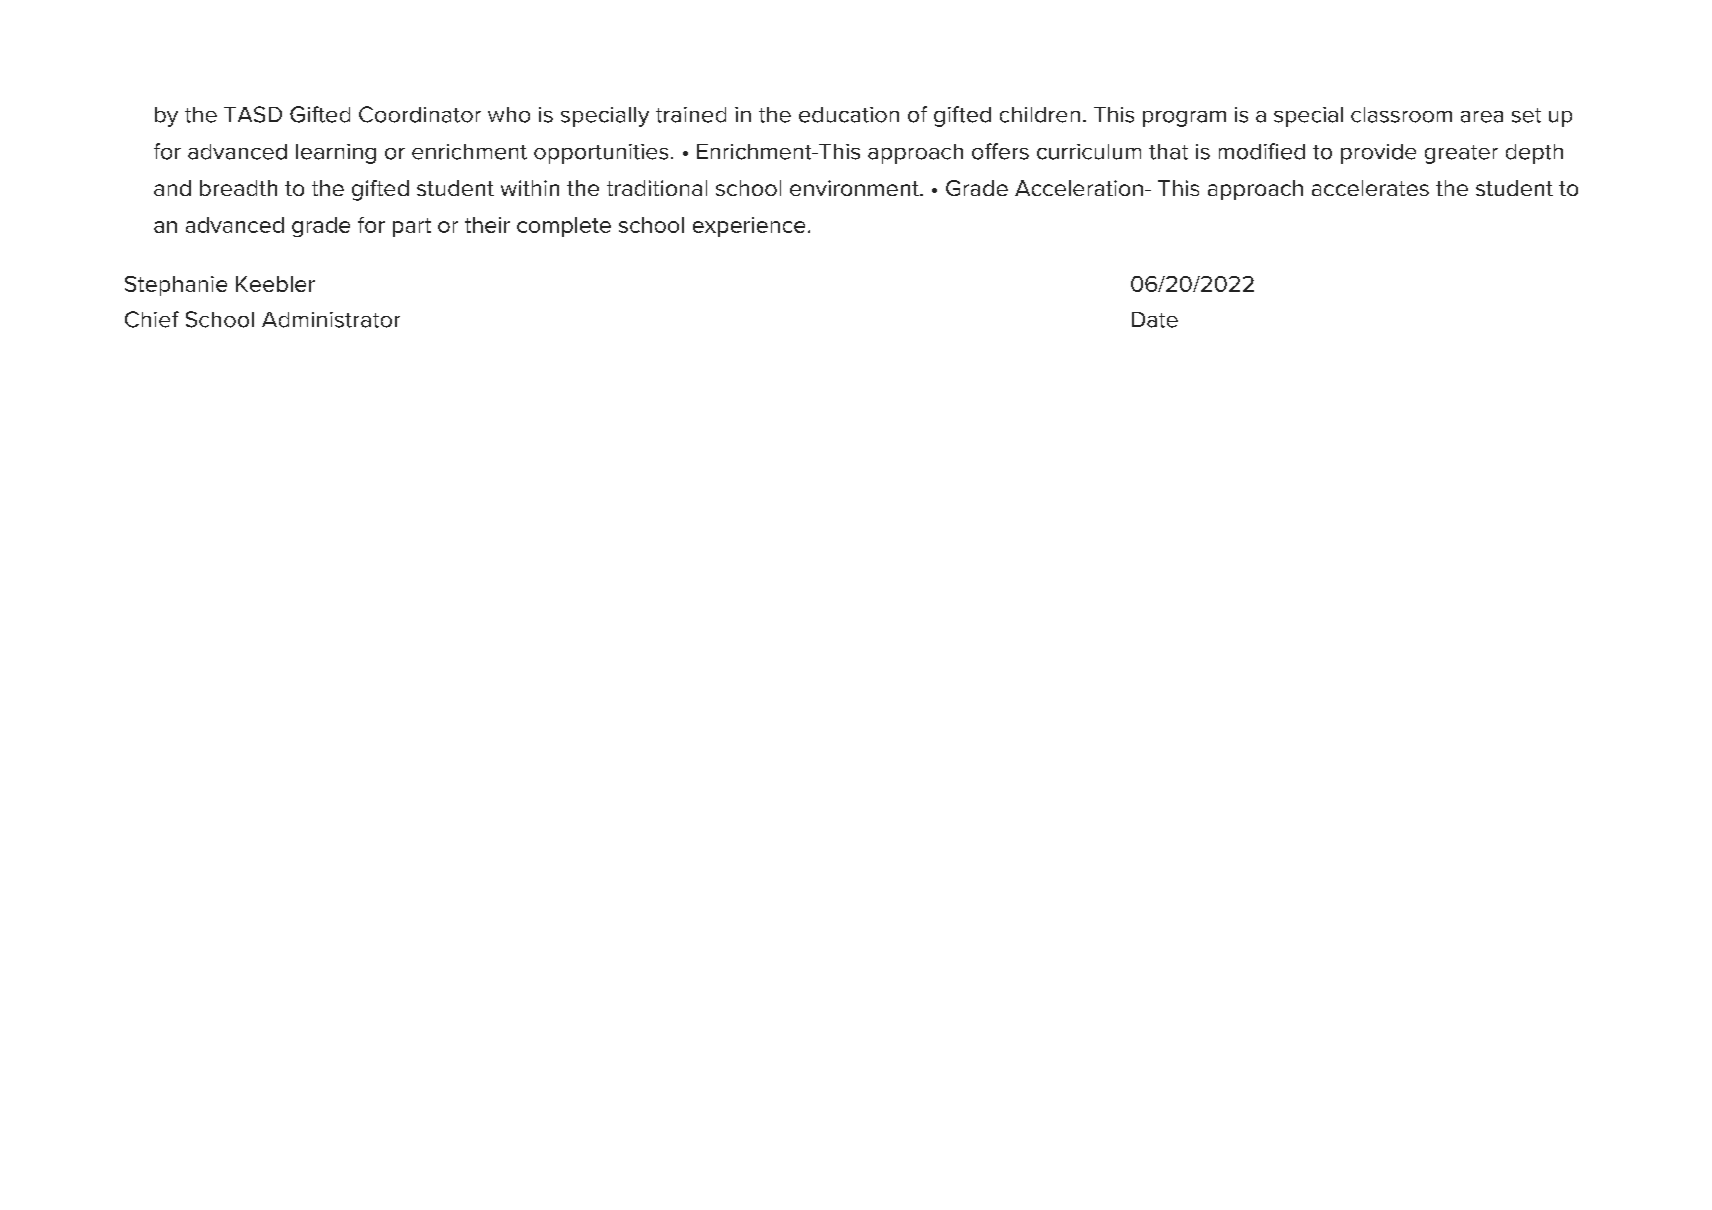 The height and width of the screenshot is (1210, 1712). What do you see at coordinates (331, 320) in the screenshot?
I see `Administrator` at bounding box center [331, 320].
